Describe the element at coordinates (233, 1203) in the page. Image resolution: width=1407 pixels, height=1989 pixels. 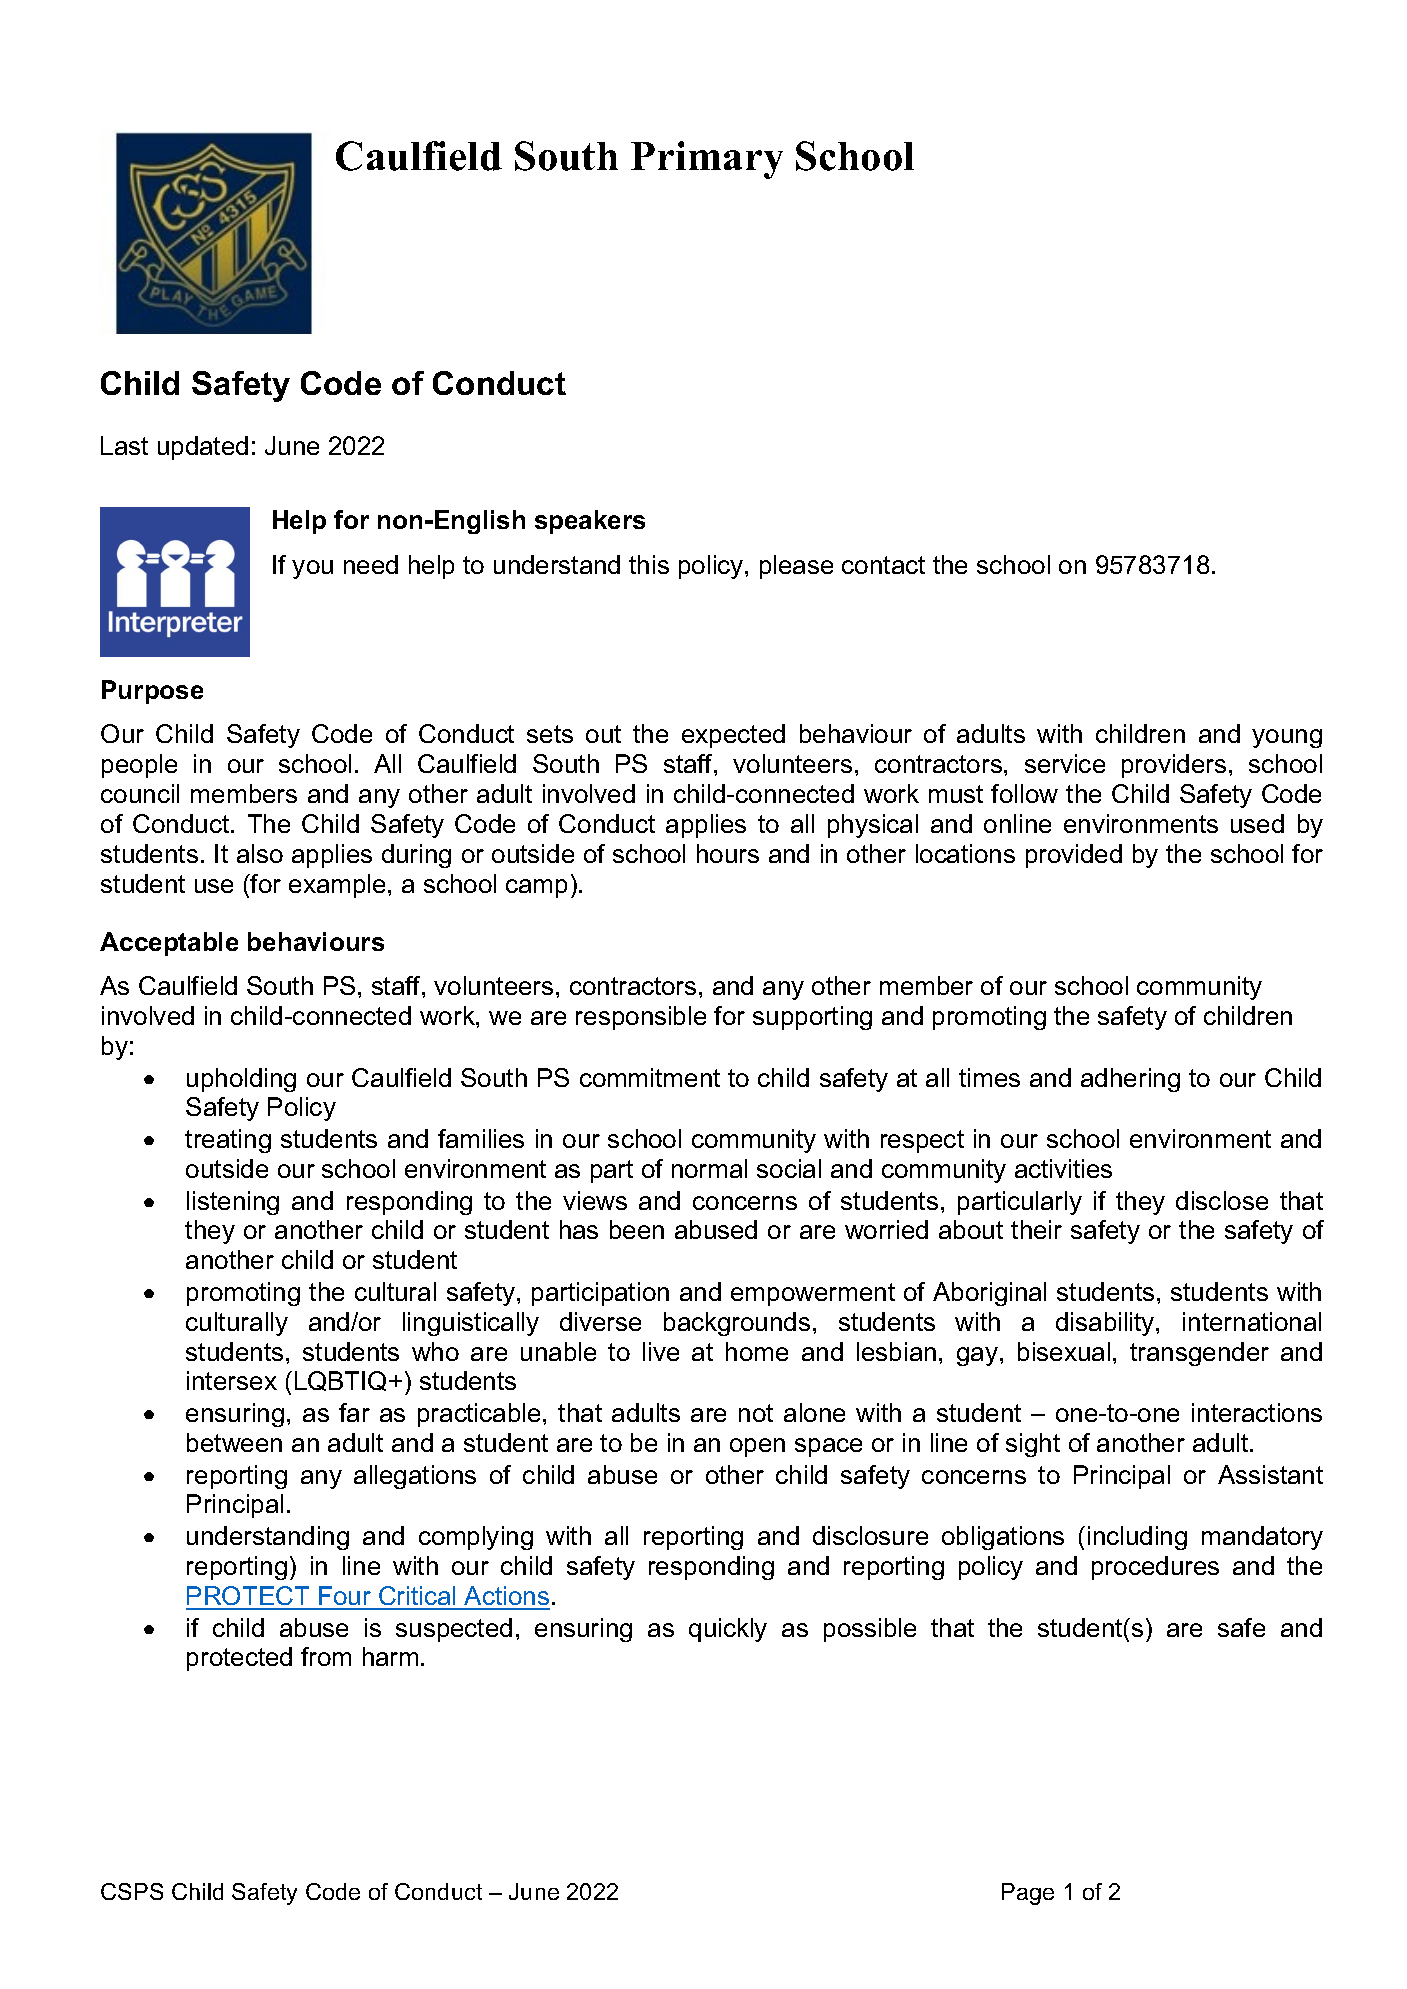
I see `listening` at that location.
